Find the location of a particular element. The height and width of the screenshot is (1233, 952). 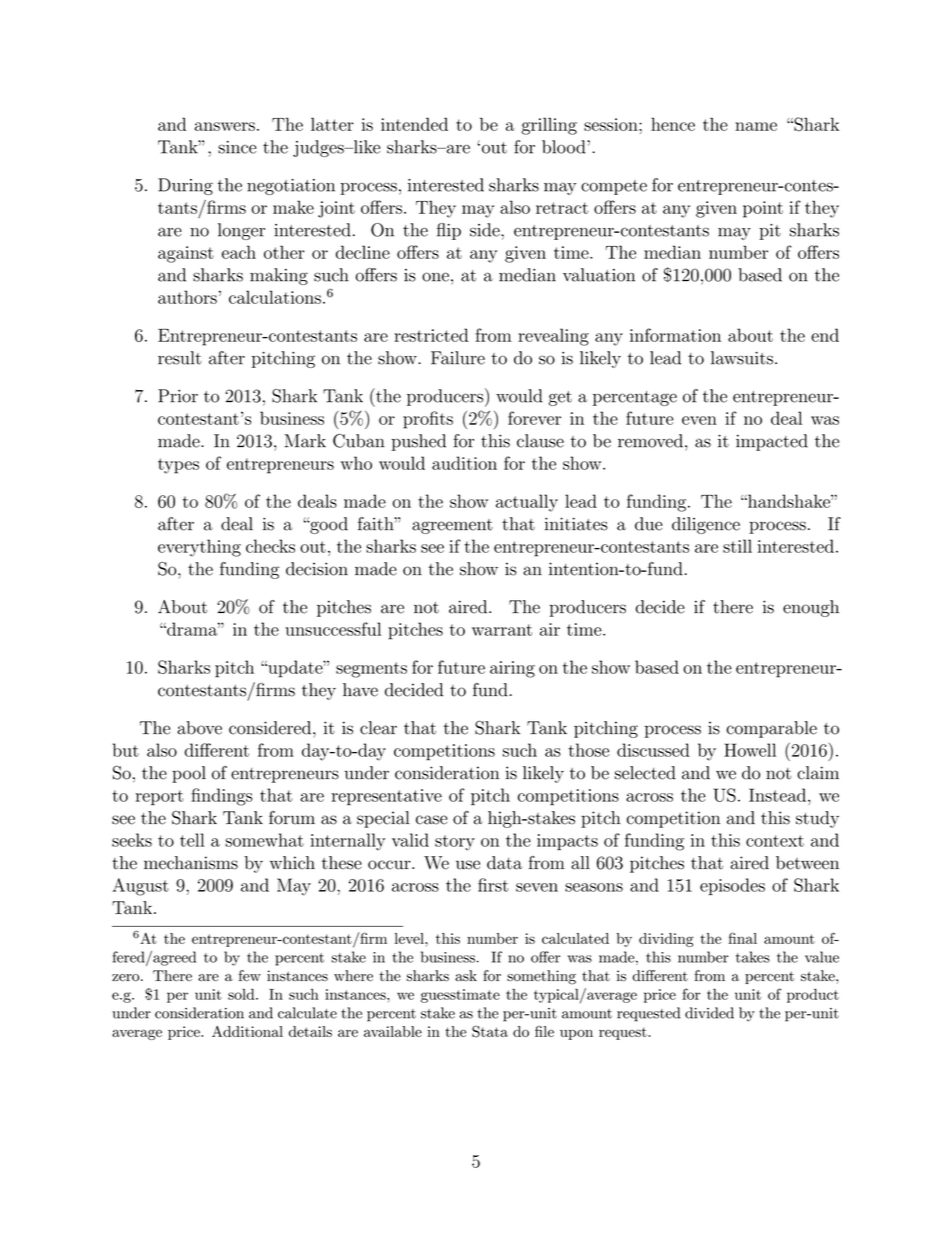

guesstimate is located at coordinates (460, 996).
